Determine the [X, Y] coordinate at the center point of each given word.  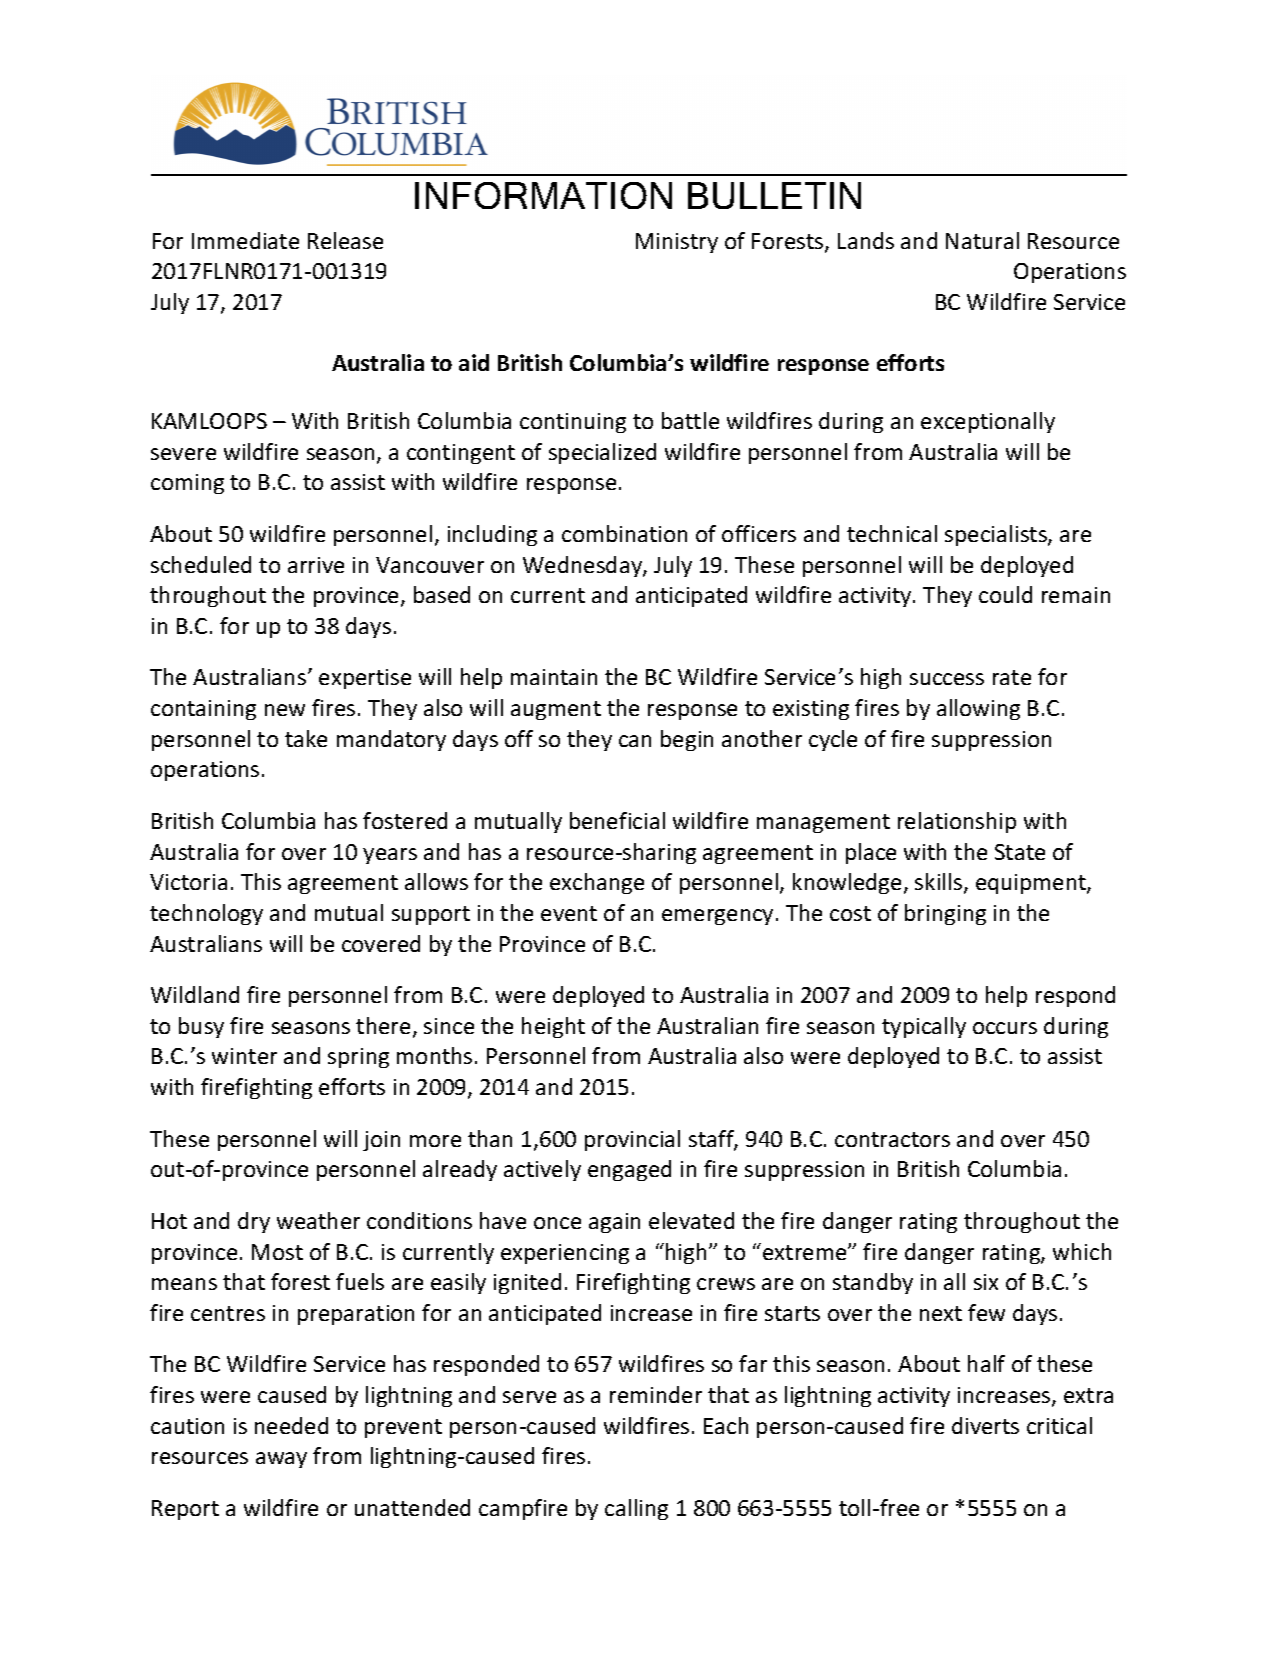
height [553, 1027]
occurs [1005, 1028]
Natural [982, 240]
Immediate [245, 240]
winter [244, 1056]
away [281, 1460]
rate [1012, 677]
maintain [554, 677]
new [285, 710]
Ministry [677, 243]
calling [636, 1509]
